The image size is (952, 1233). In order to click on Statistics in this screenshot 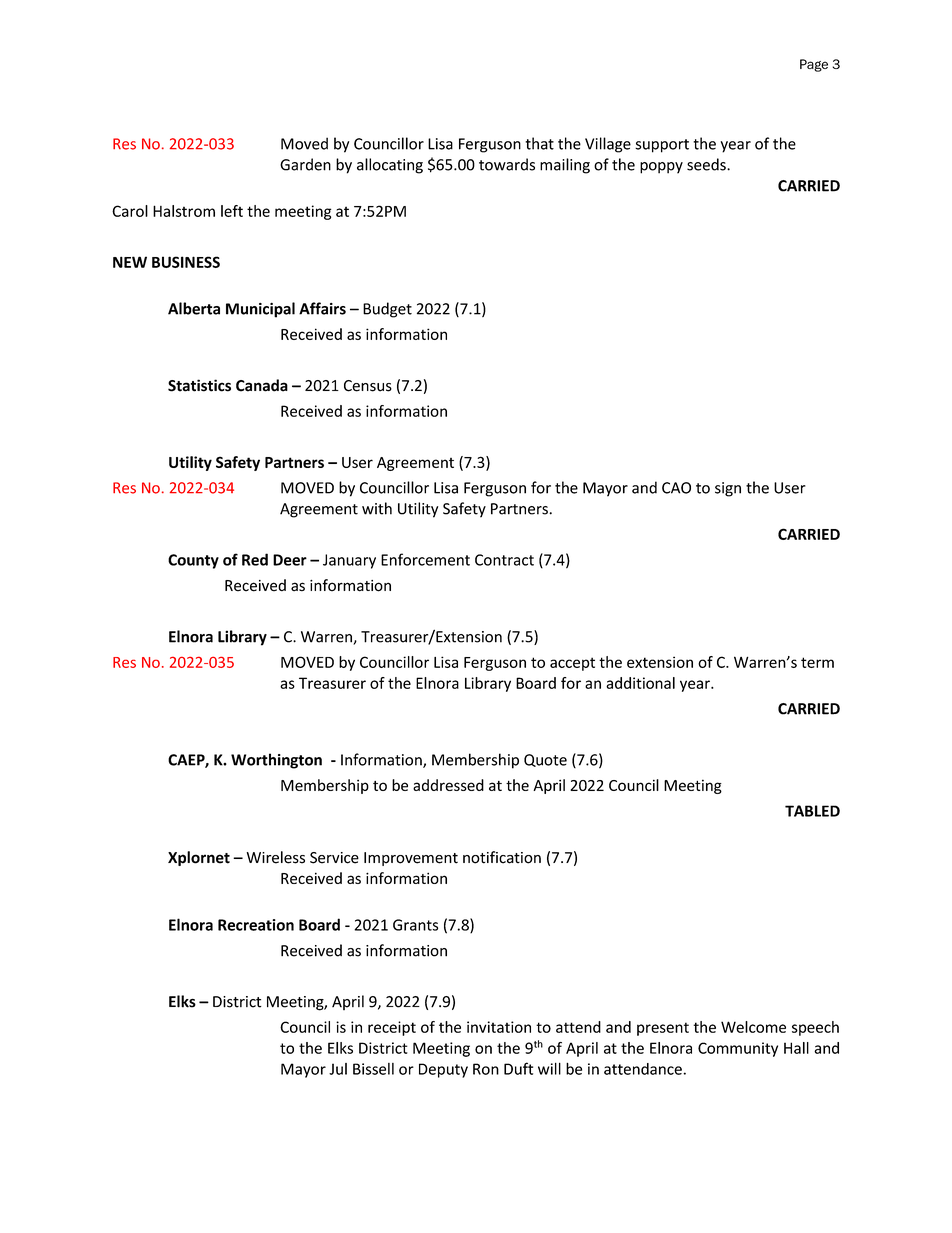, I will do `click(199, 385)`.
